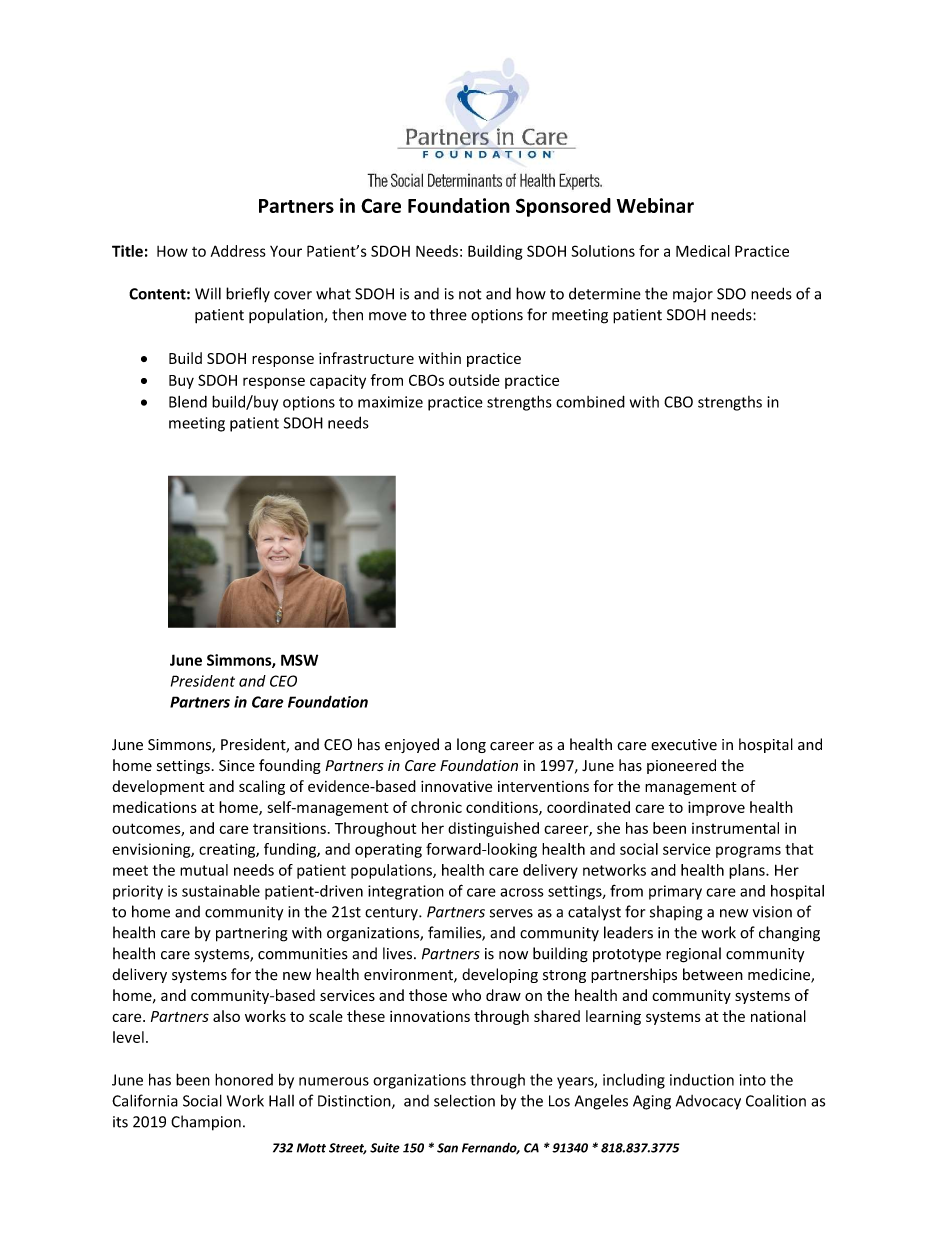  I want to click on MSW, so click(299, 660).
